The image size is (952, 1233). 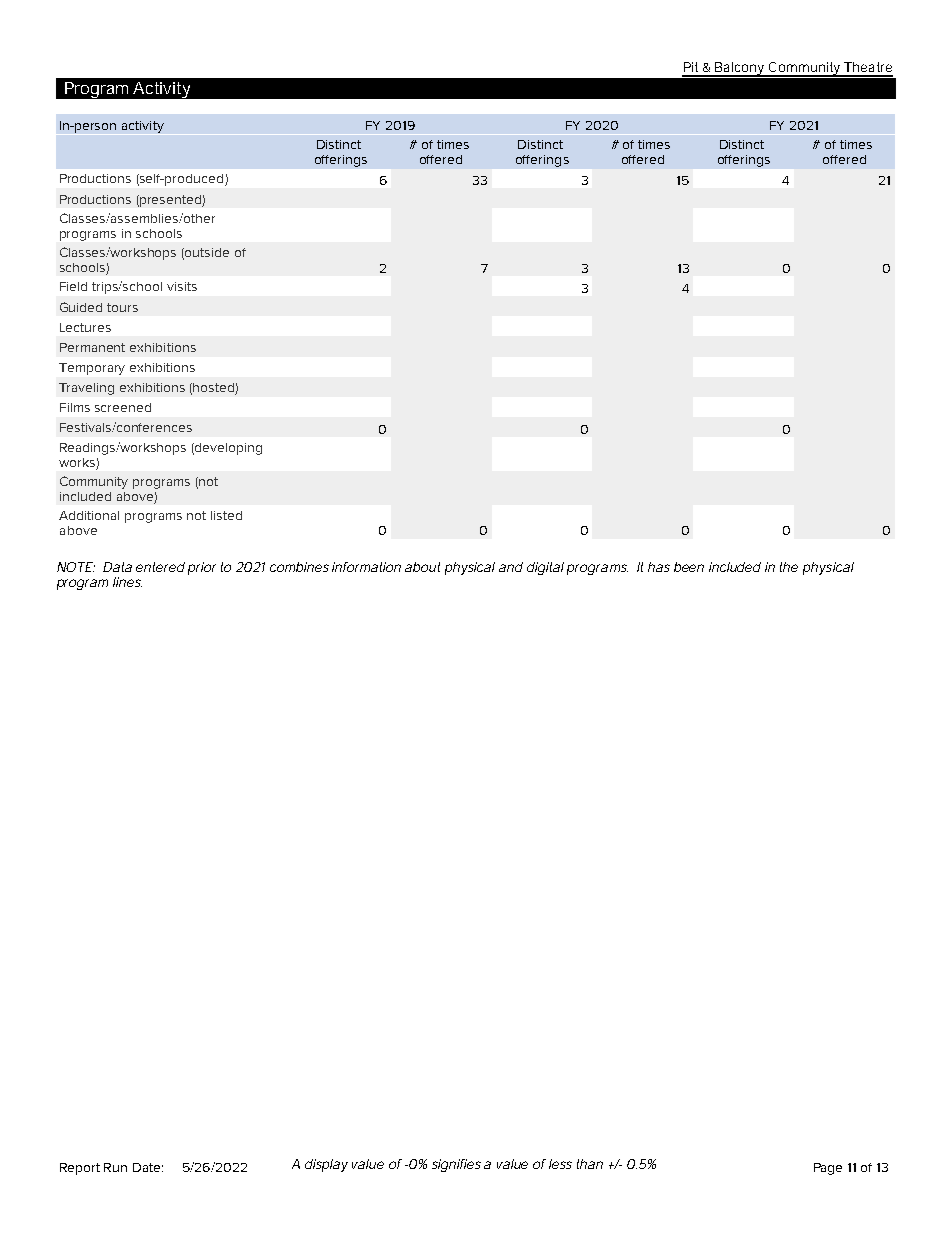 What do you see at coordinates (456, 1165) in the screenshot?
I see `signifies` at bounding box center [456, 1165].
